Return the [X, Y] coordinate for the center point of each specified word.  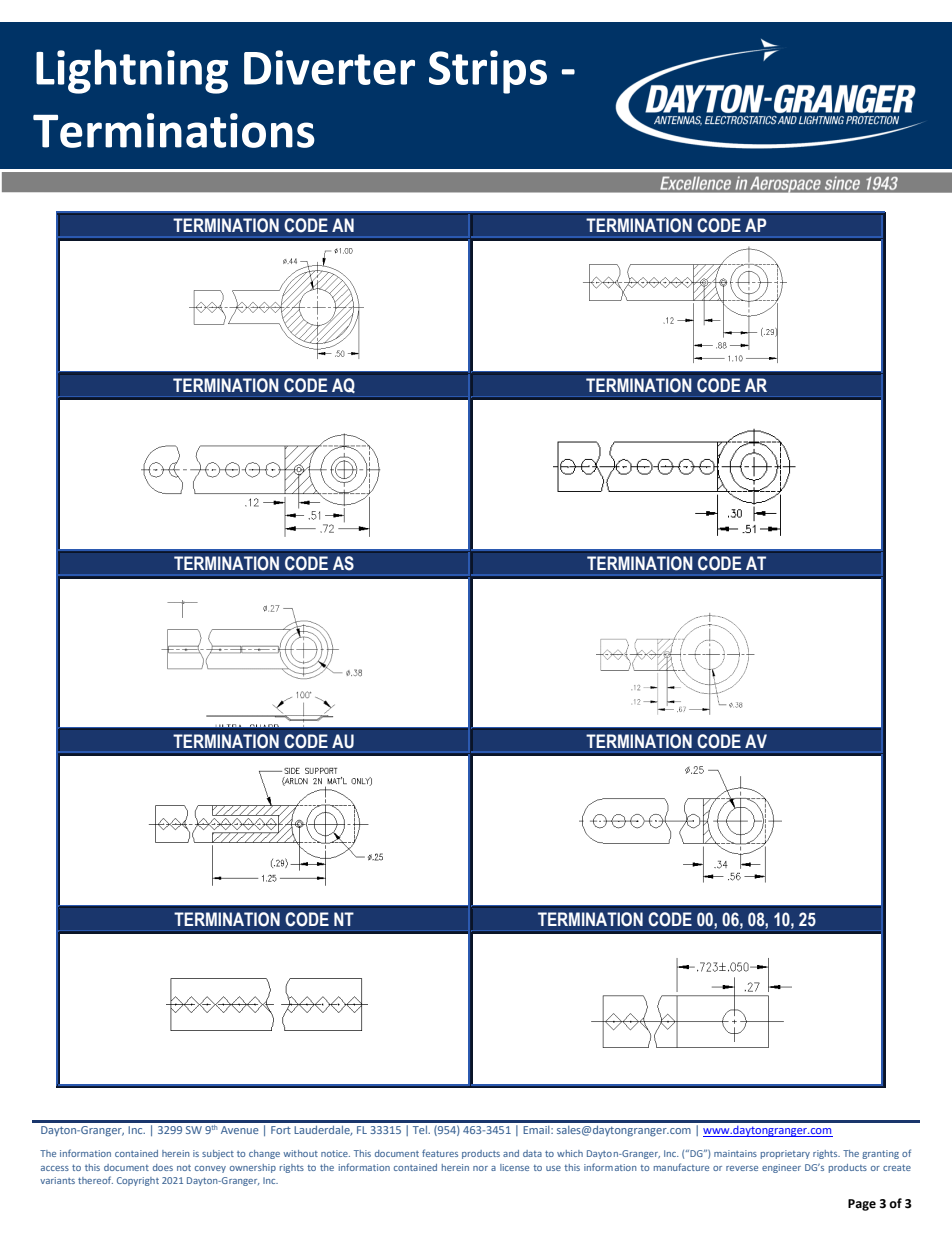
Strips [488, 72]
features [440, 1153]
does [163, 1167]
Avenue [240, 1130]
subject [218, 1154]
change [264, 1154]
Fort [281, 1130]
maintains [735, 1153]
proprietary [785, 1154]
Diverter [329, 67]
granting [880, 1154]
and [511, 1153]
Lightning [132, 71]
